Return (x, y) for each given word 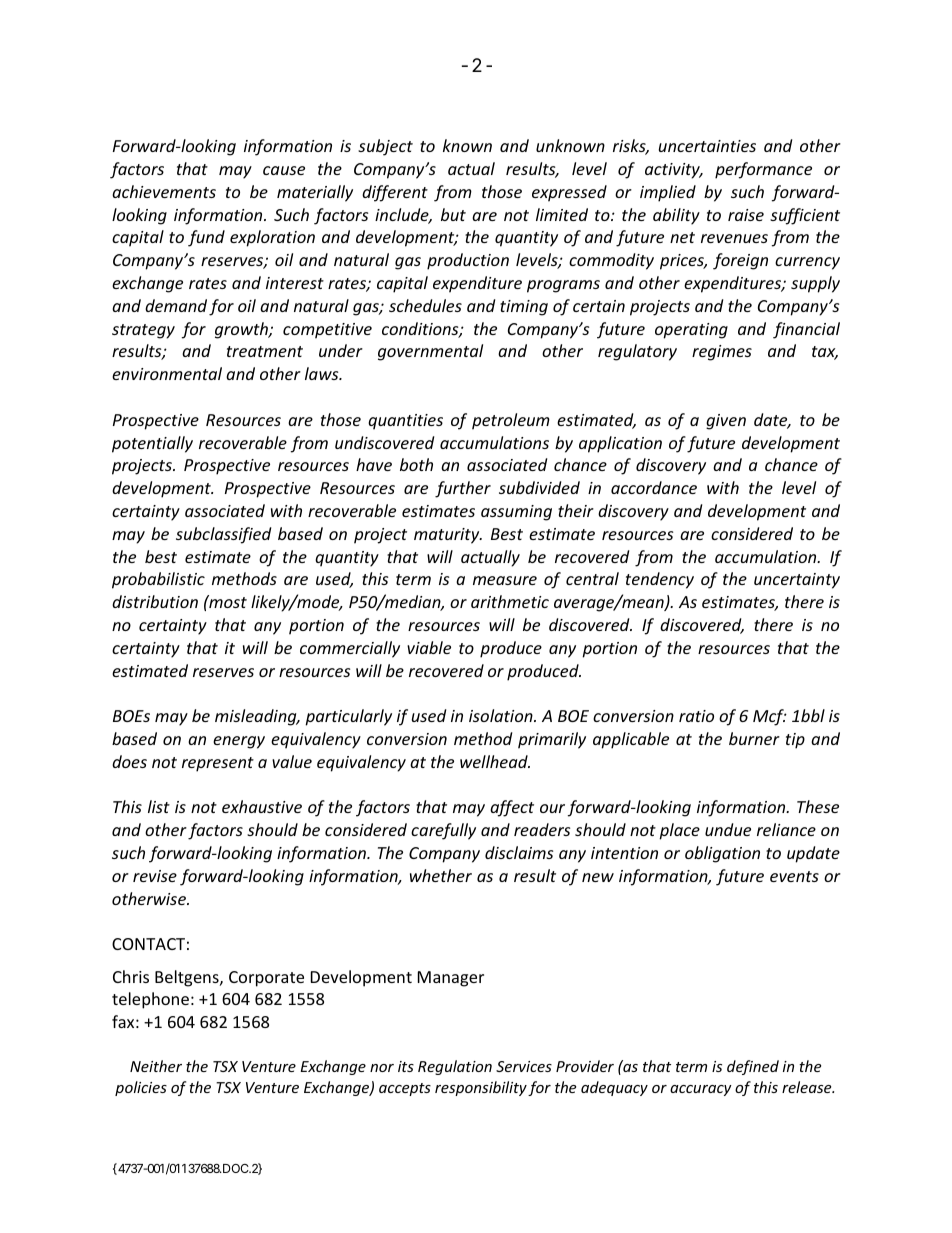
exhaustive (262, 806)
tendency (660, 580)
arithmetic (510, 601)
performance (763, 170)
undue (728, 829)
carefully (443, 831)
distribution (155, 601)
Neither (156, 1066)
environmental (167, 373)
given (726, 422)
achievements (164, 191)
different (395, 193)
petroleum (511, 421)
